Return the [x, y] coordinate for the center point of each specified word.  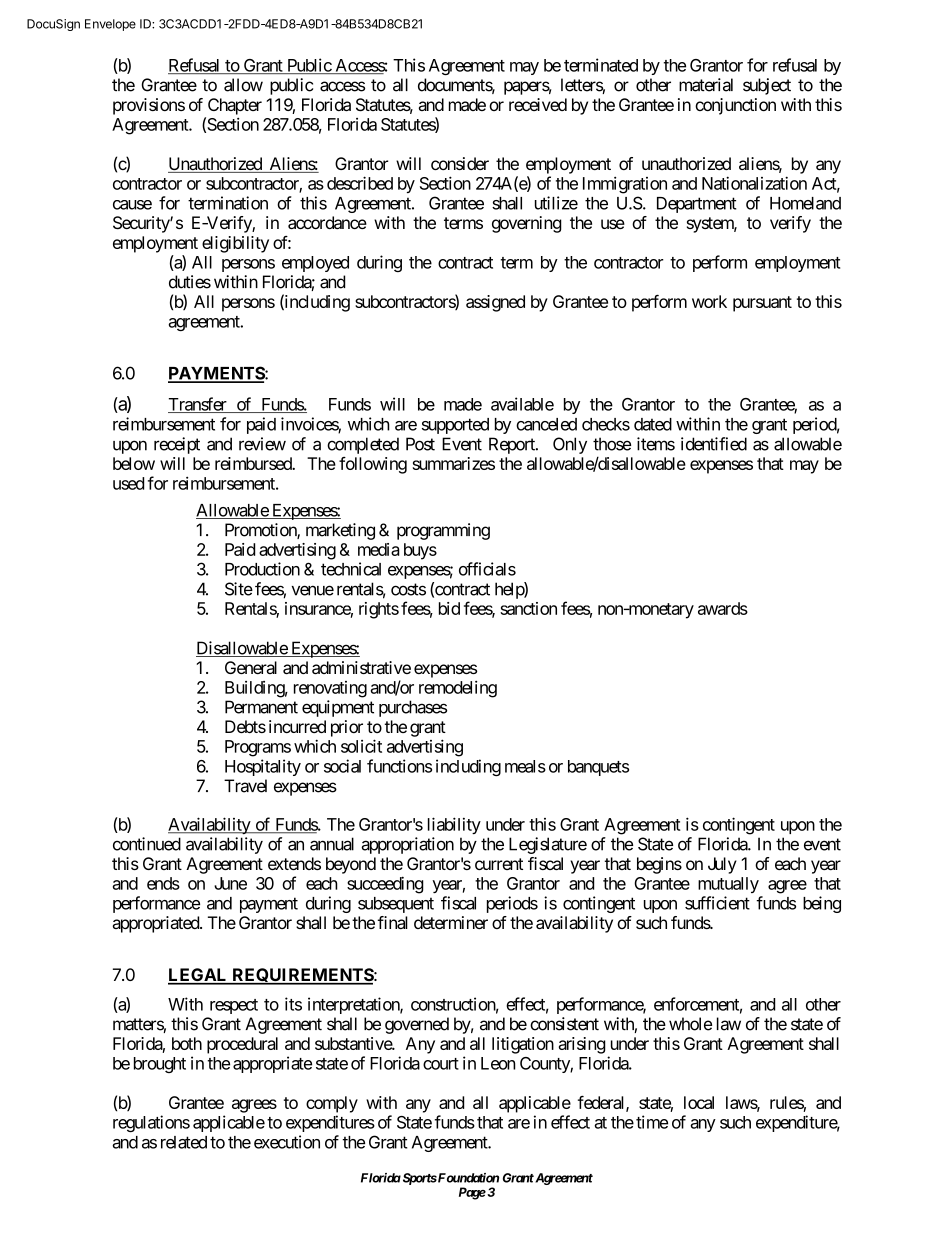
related [184, 1142]
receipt [177, 445]
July [722, 865]
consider [460, 163]
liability [454, 825]
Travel [245, 786]
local [699, 1102]
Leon [498, 1063]
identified [714, 444]
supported [455, 426]
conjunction [735, 106]
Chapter [235, 106]
